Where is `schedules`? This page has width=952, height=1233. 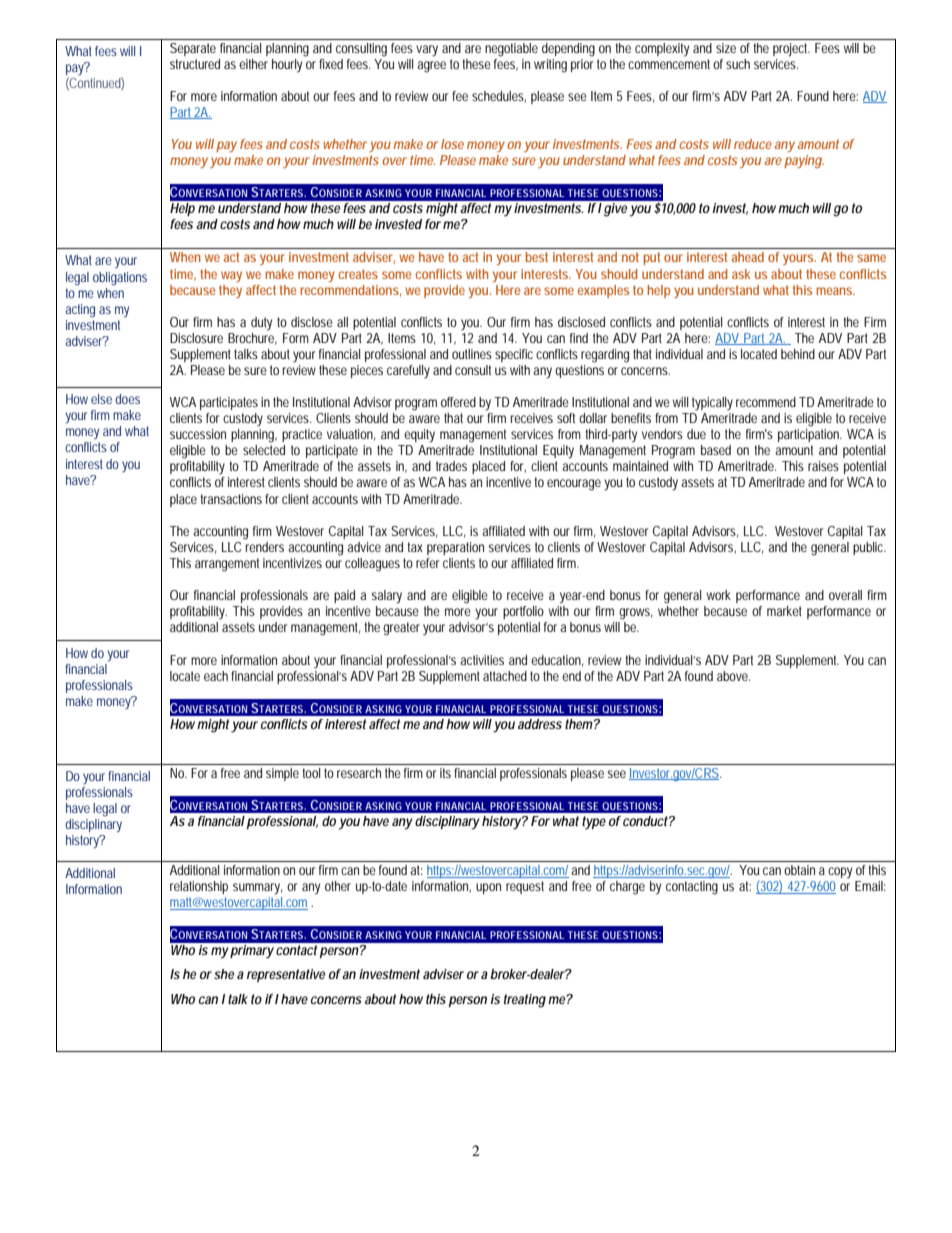 schedules is located at coordinates (498, 96).
